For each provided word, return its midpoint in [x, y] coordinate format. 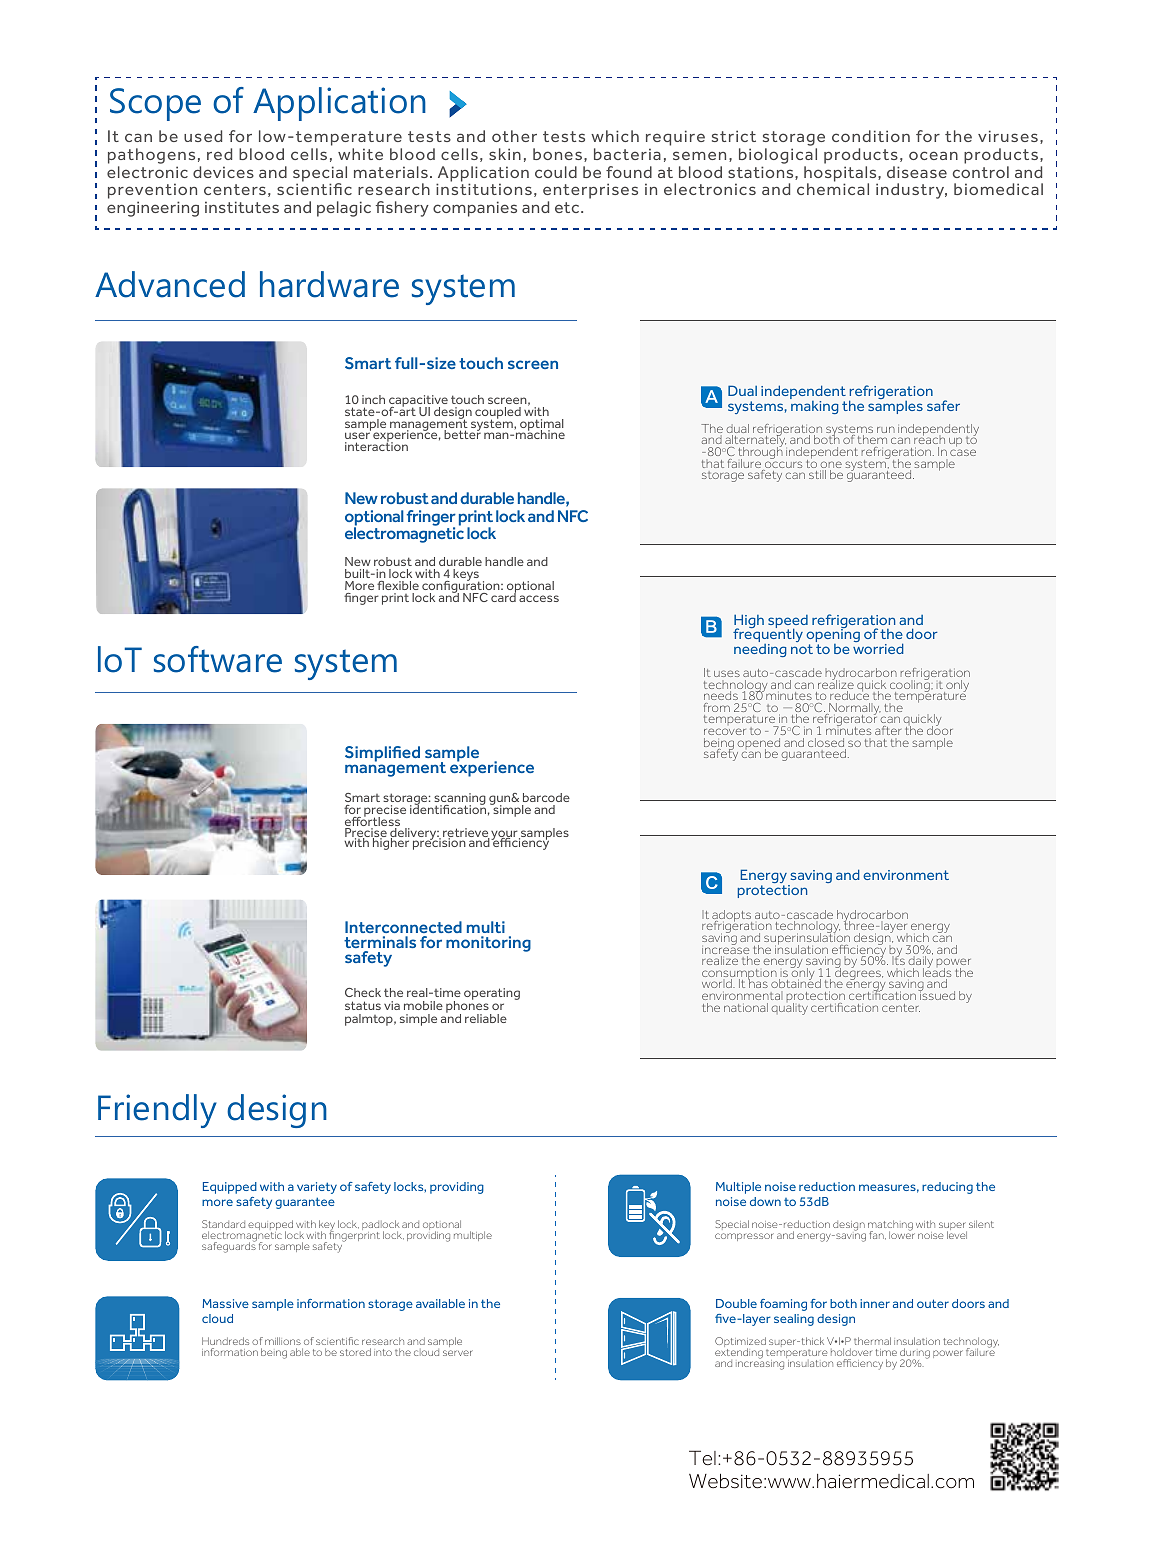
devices [223, 172]
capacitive [418, 402]
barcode [546, 797]
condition [871, 136]
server [458, 1353]
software [218, 659]
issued [936, 994]
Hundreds [225, 1341]
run [886, 429]
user [357, 437]
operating [492, 994]
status [363, 1005]
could [556, 172]
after [888, 730]
